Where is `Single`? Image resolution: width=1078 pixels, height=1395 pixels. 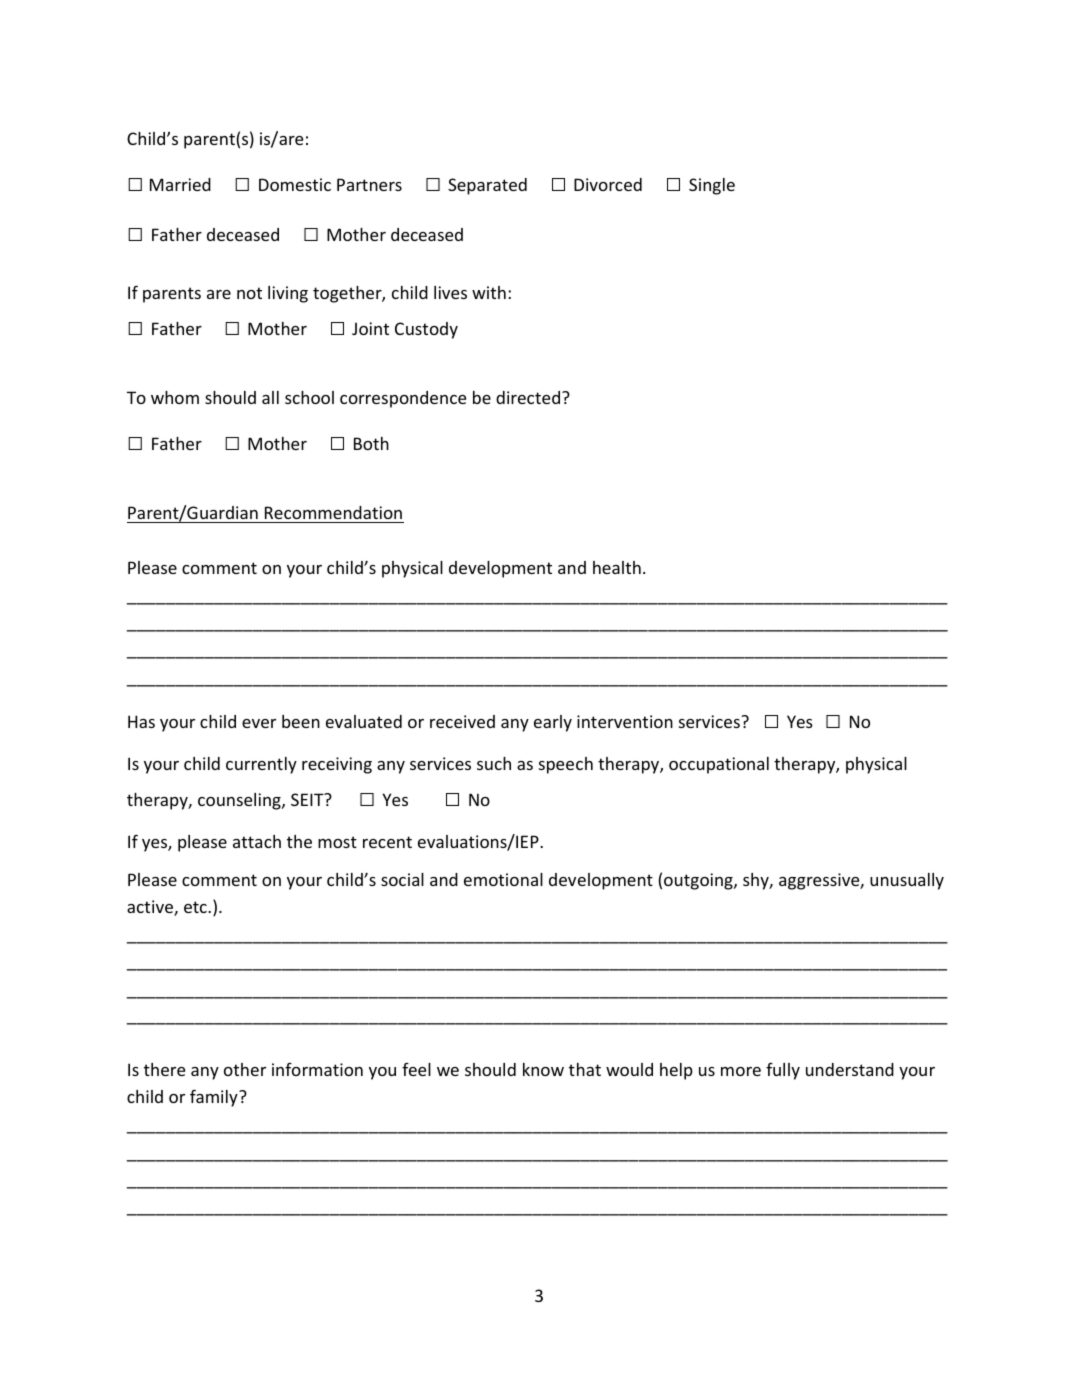 Single is located at coordinates (712, 186).
